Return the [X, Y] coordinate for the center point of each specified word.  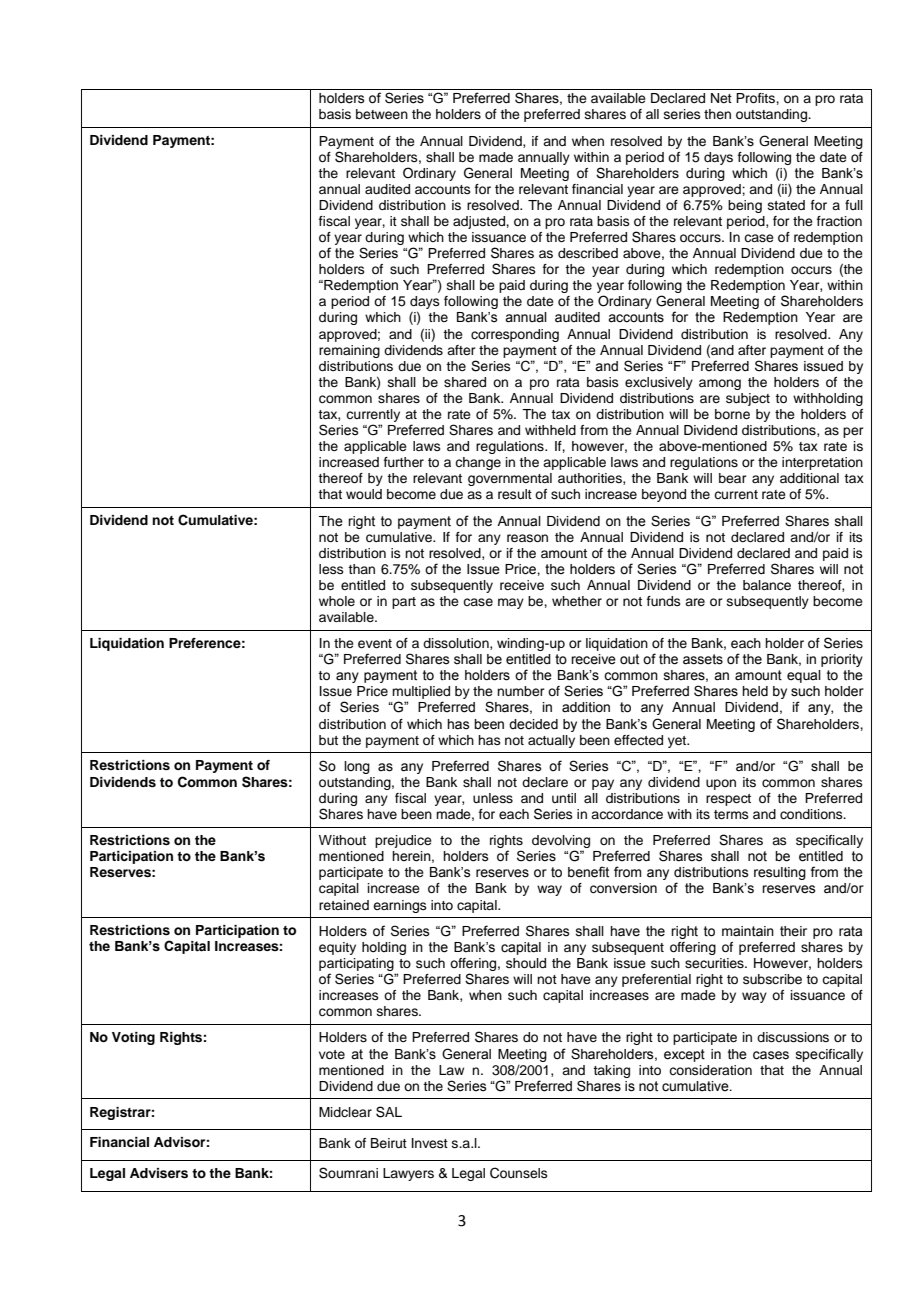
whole [337, 601]
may [511, 603]
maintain [748, 931]
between [382, 114]
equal [804, 676]
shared [465, 382]
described [588, 253]
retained [344, 905]
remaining [349, 351]
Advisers [159, 1173]
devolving [561, 843]
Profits [756, 98]
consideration [710, 1070]
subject [748, 399]
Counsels [519, 1173]
